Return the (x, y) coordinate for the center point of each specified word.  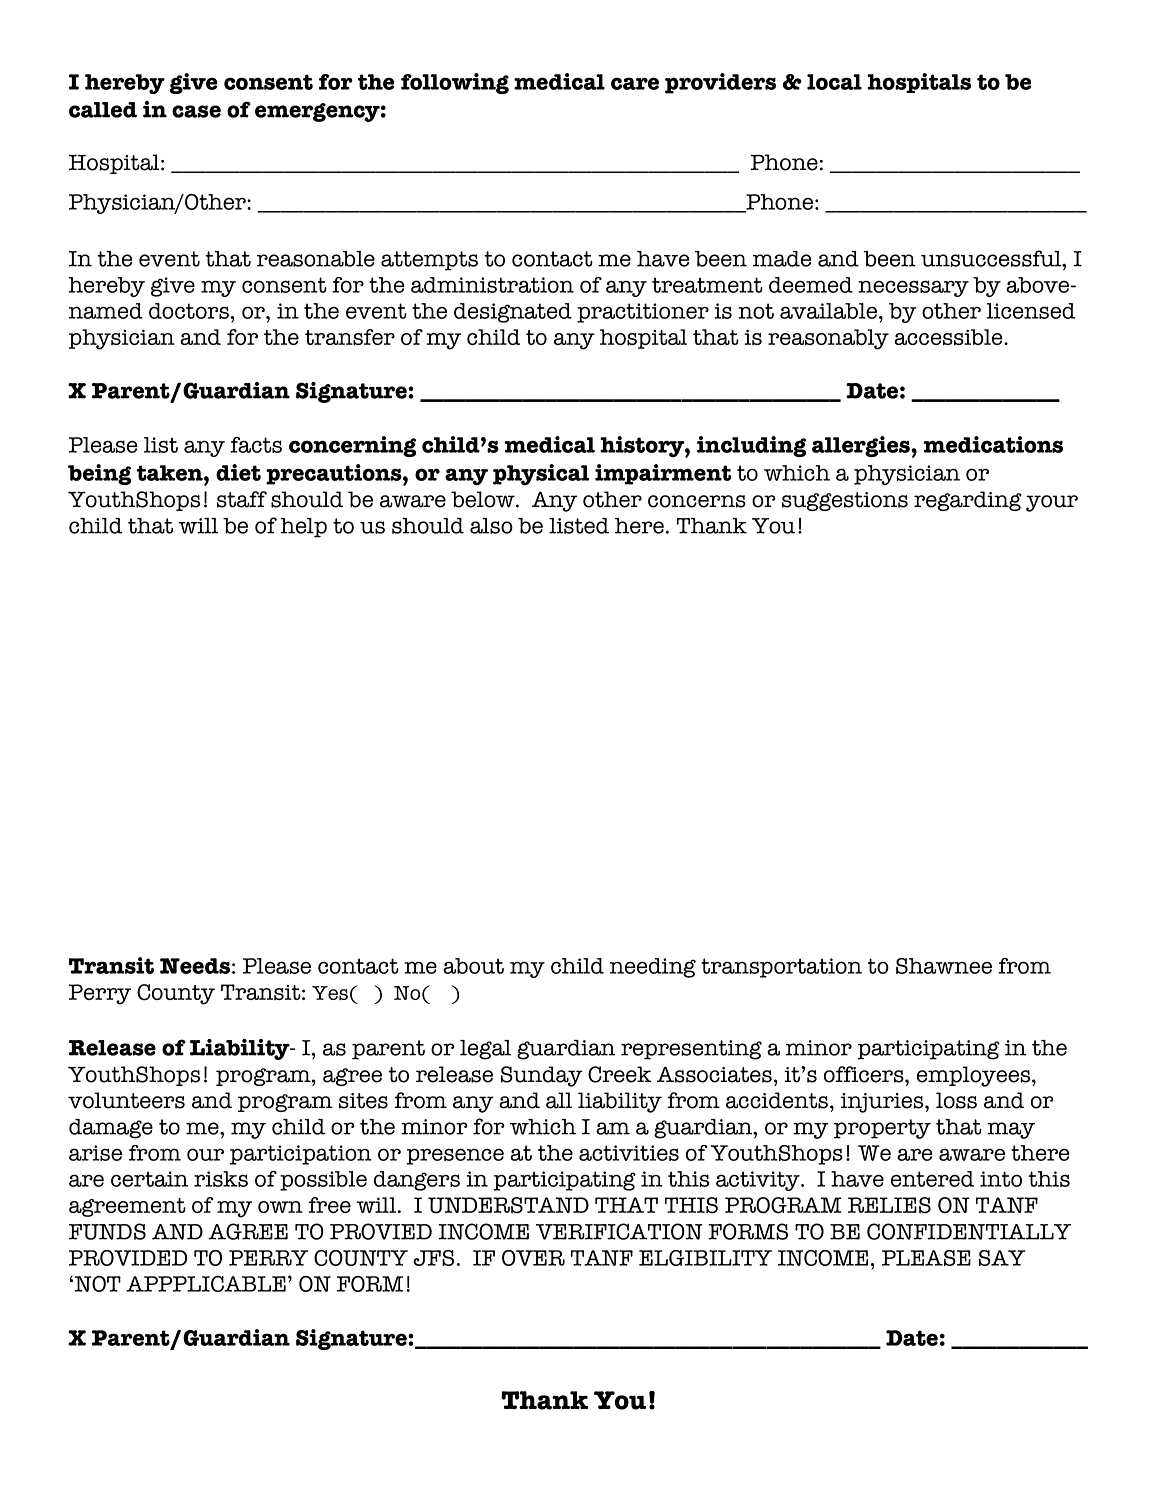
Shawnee (944, 966)
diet (238, 472)
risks (221, 1179)
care (635, 83)
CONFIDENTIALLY (969, 1231)
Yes (330, 993)
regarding (968, 501)
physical (541, 475)
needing (653, 968)
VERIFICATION (619, 1231)
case (196, 111)
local (834, 82)
